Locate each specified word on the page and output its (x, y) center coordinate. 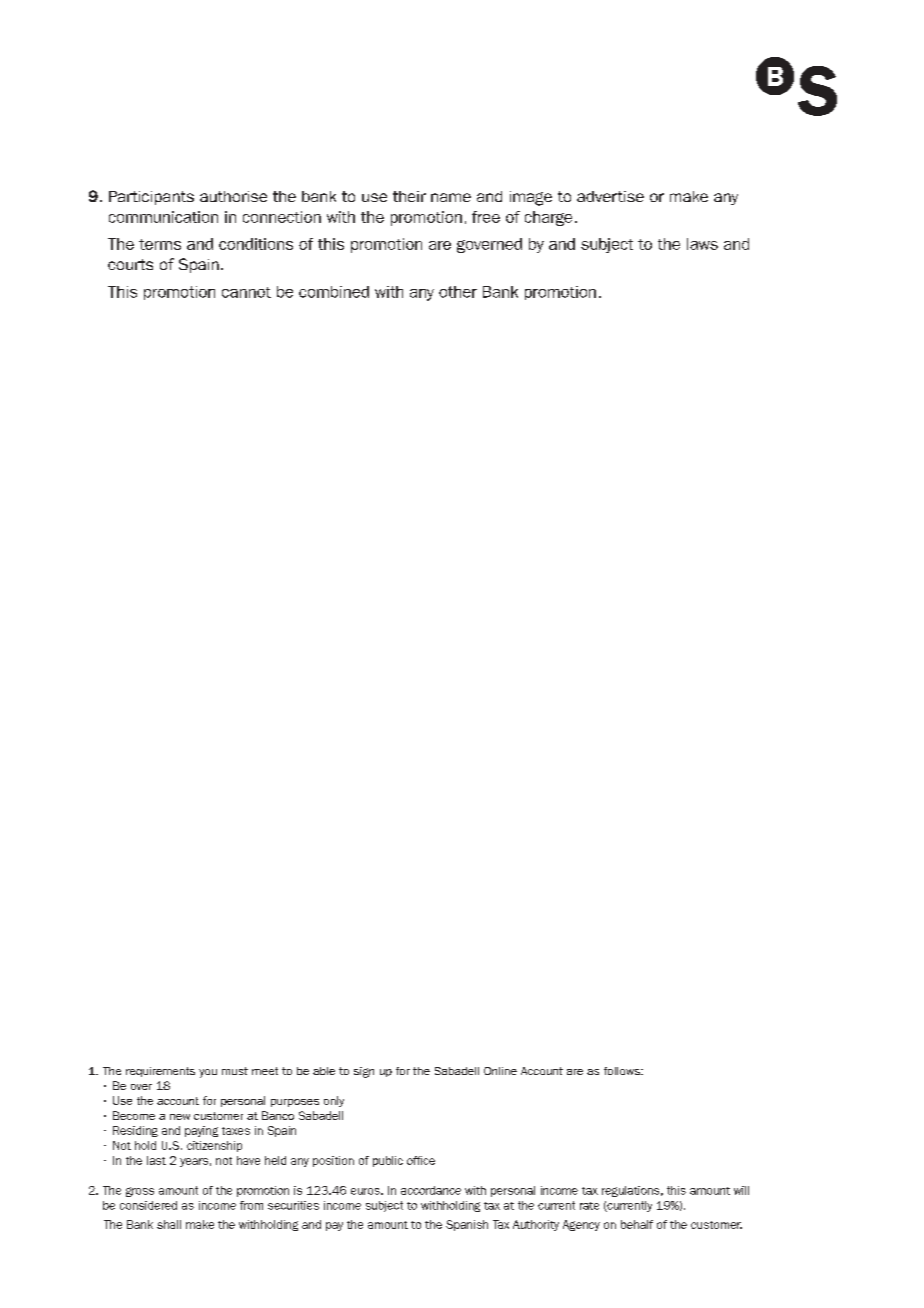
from (251, 1205)
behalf (637, 1224)
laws (702, 244)
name (451, 197)
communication (163, 217)
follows (623, 1071)
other (458, 292)
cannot (246, 292)
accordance (431, 1190)
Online (500, 1071)
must (235, 1071)
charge (548, 218)
